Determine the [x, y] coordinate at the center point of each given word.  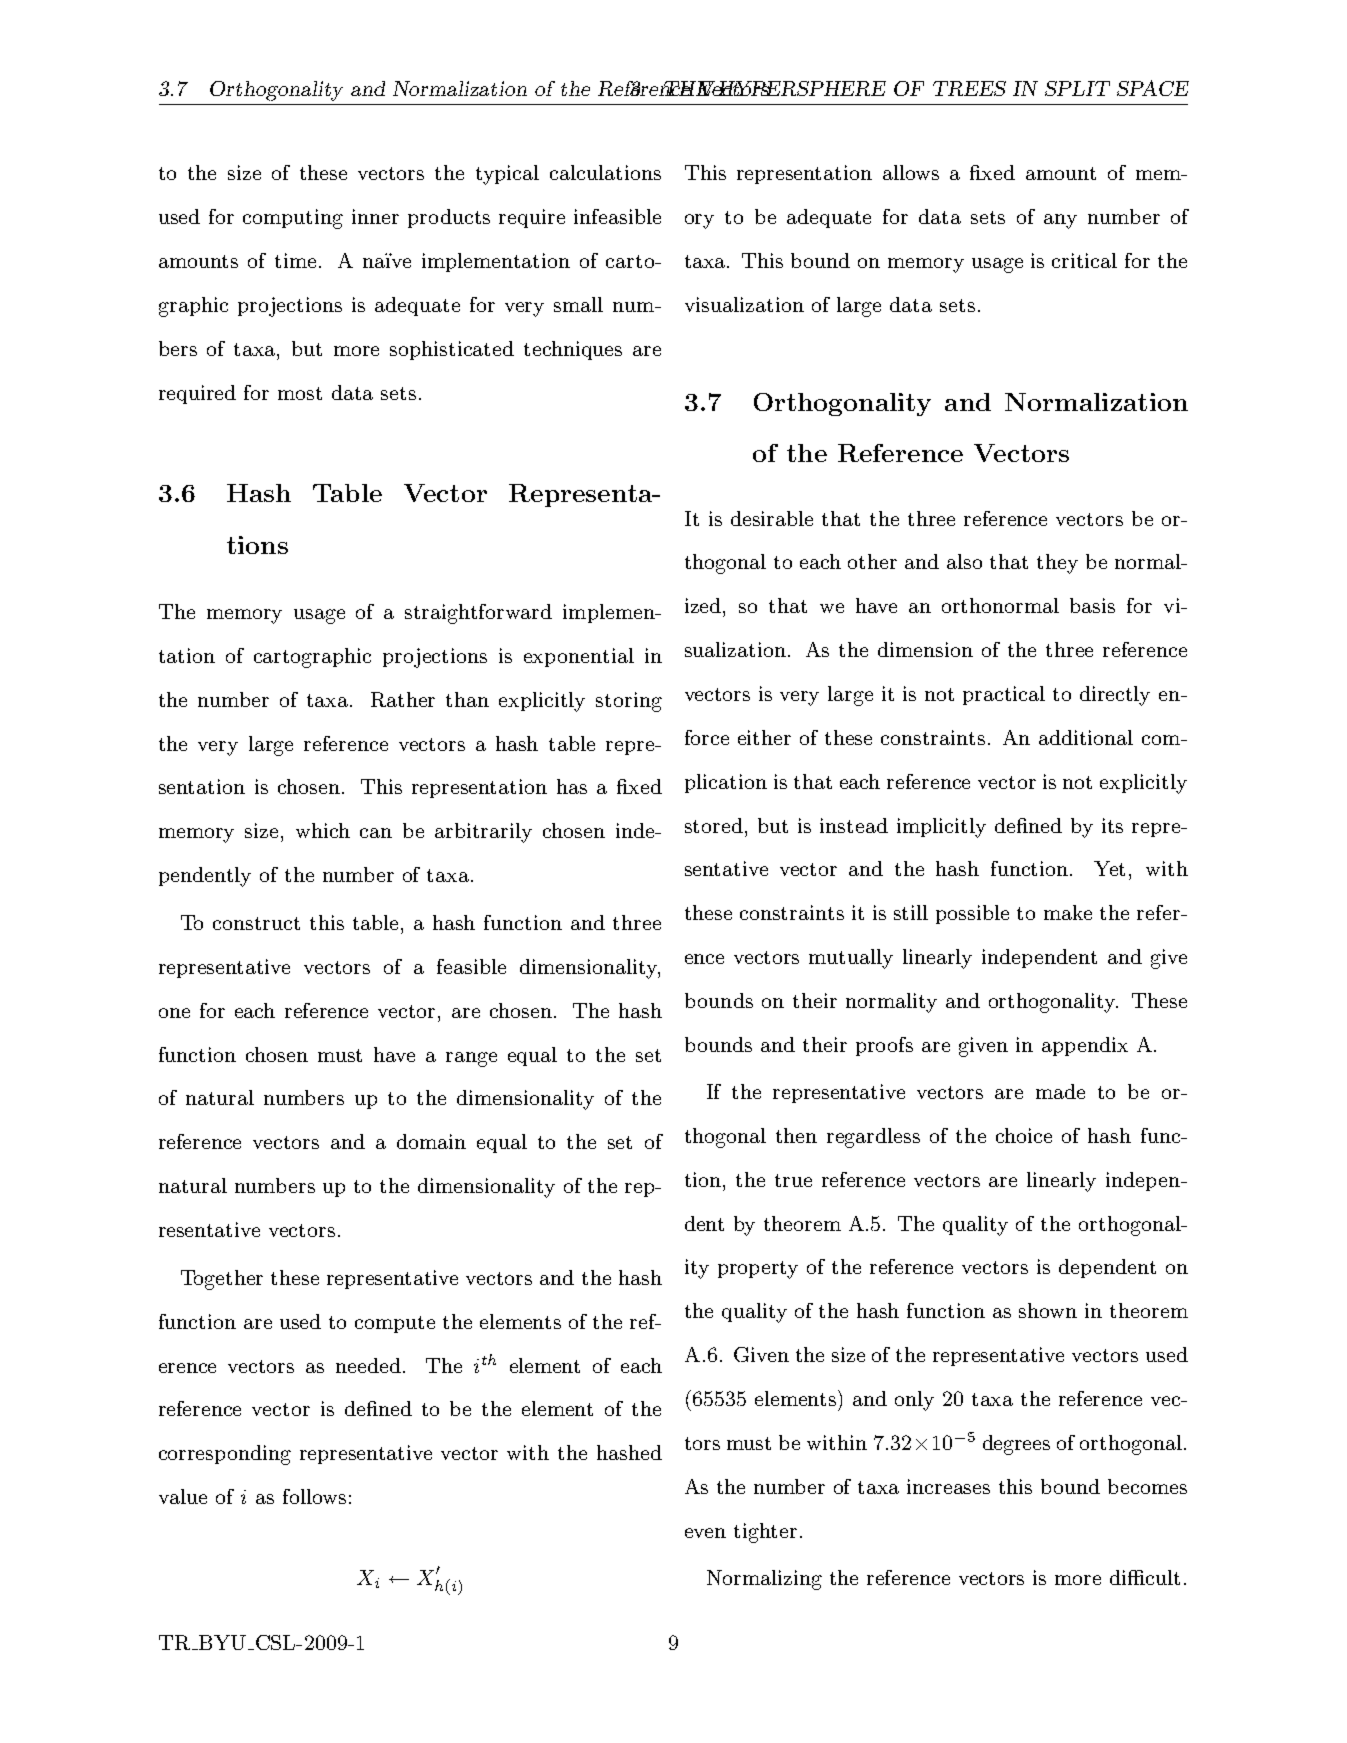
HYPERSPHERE [800, 88]
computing [293, 219]
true [793, 1180]
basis [1092, 605]
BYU [221, 1642]
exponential [579, 657]
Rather [403, 699]
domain [431, 1141]
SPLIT [1077, 88]
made [1060, 1091]
